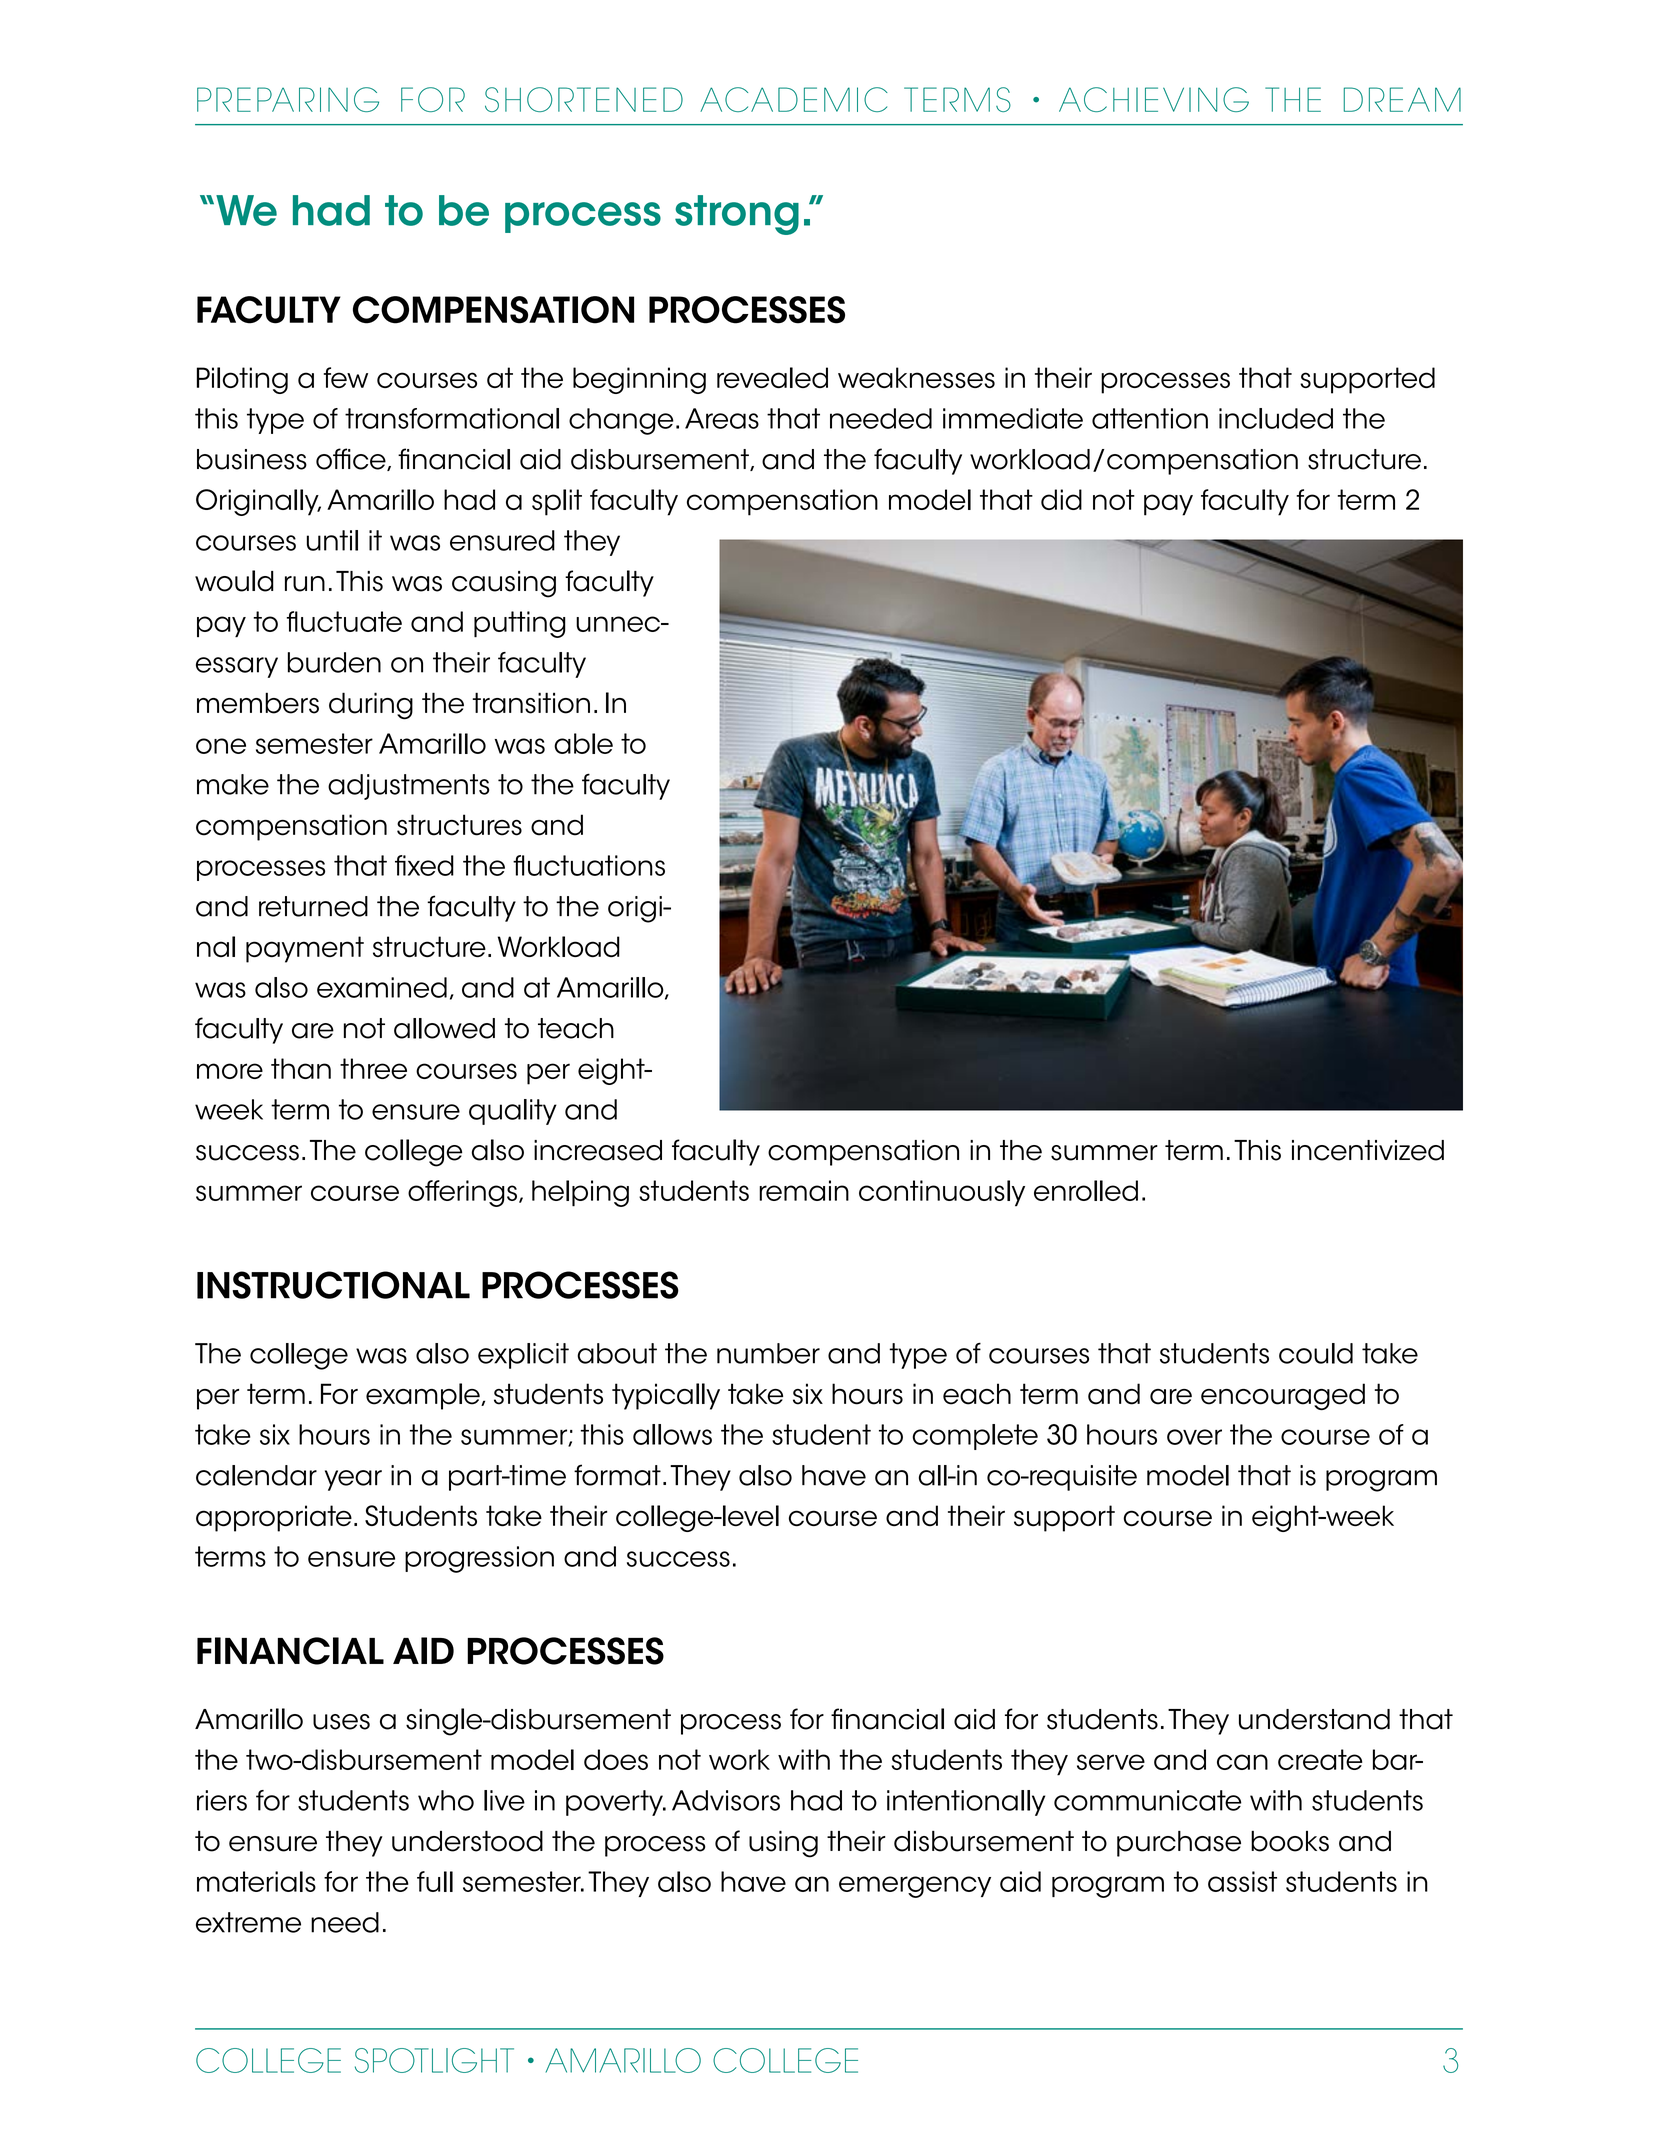 The width and height of the document is (1658, 2146). Describe the element at coordinates (1154, 99) in the document. I see `ACHIEVING` at that location.
